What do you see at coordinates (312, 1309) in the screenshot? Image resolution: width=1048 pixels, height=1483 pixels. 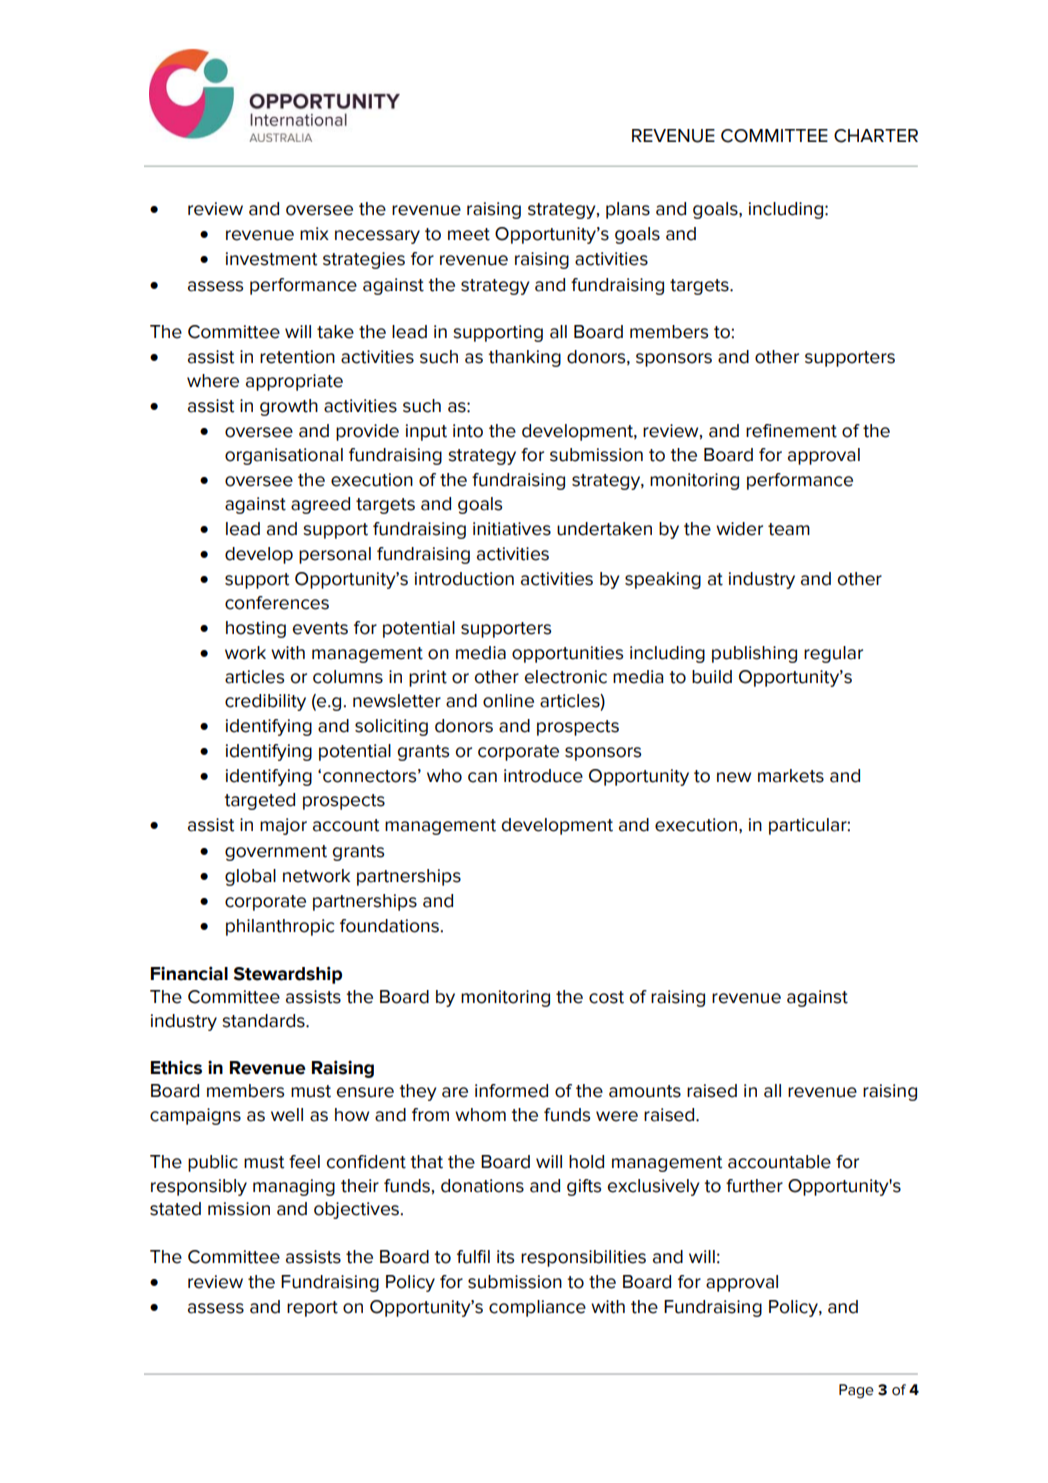 I see `report` at bounding box center [312, 1309].
